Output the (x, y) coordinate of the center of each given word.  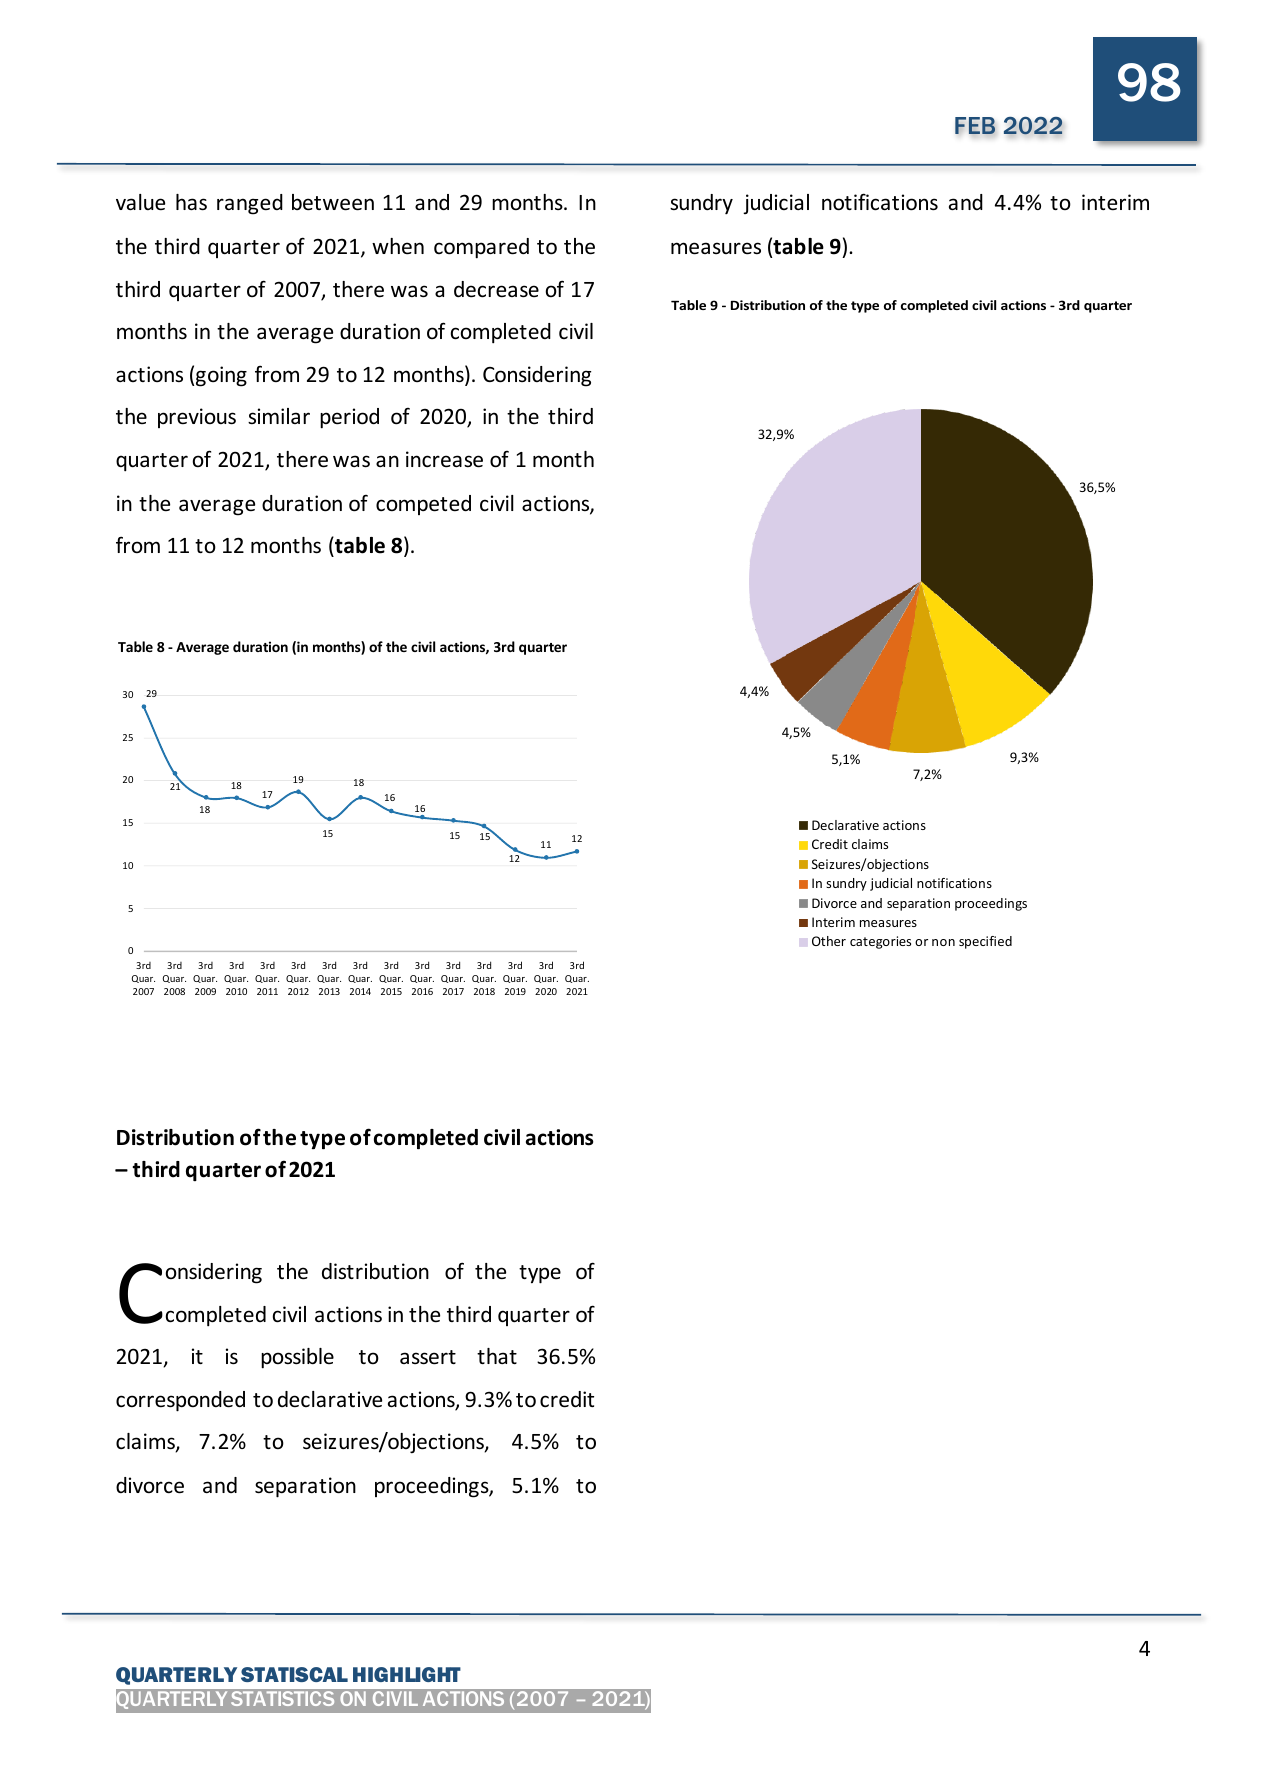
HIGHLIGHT (407, 1674)
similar (279, 416)
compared (481, 248)
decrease (496, 289)
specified (985, 942)
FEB (975, 125)
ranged (250, 204)
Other (829, 941)
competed (423, 505)
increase (444, 459)
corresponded (180, 1401)
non (943, 942)
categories (880, 942)
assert (428, 1357)
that (497, 1356)
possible (297, 1358)
